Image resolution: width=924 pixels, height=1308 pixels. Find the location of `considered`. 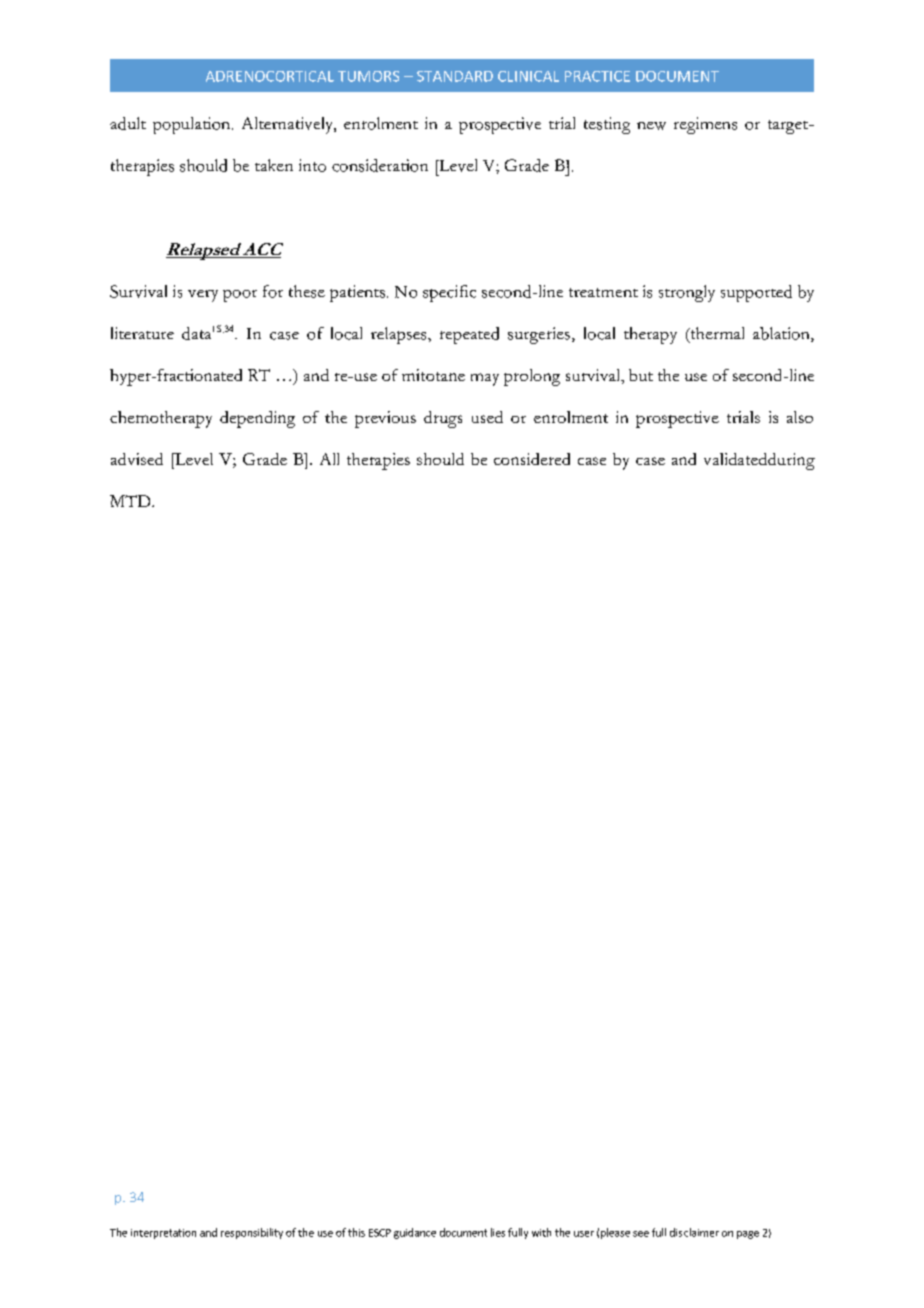

considered is located at coordinates (532, 459).
